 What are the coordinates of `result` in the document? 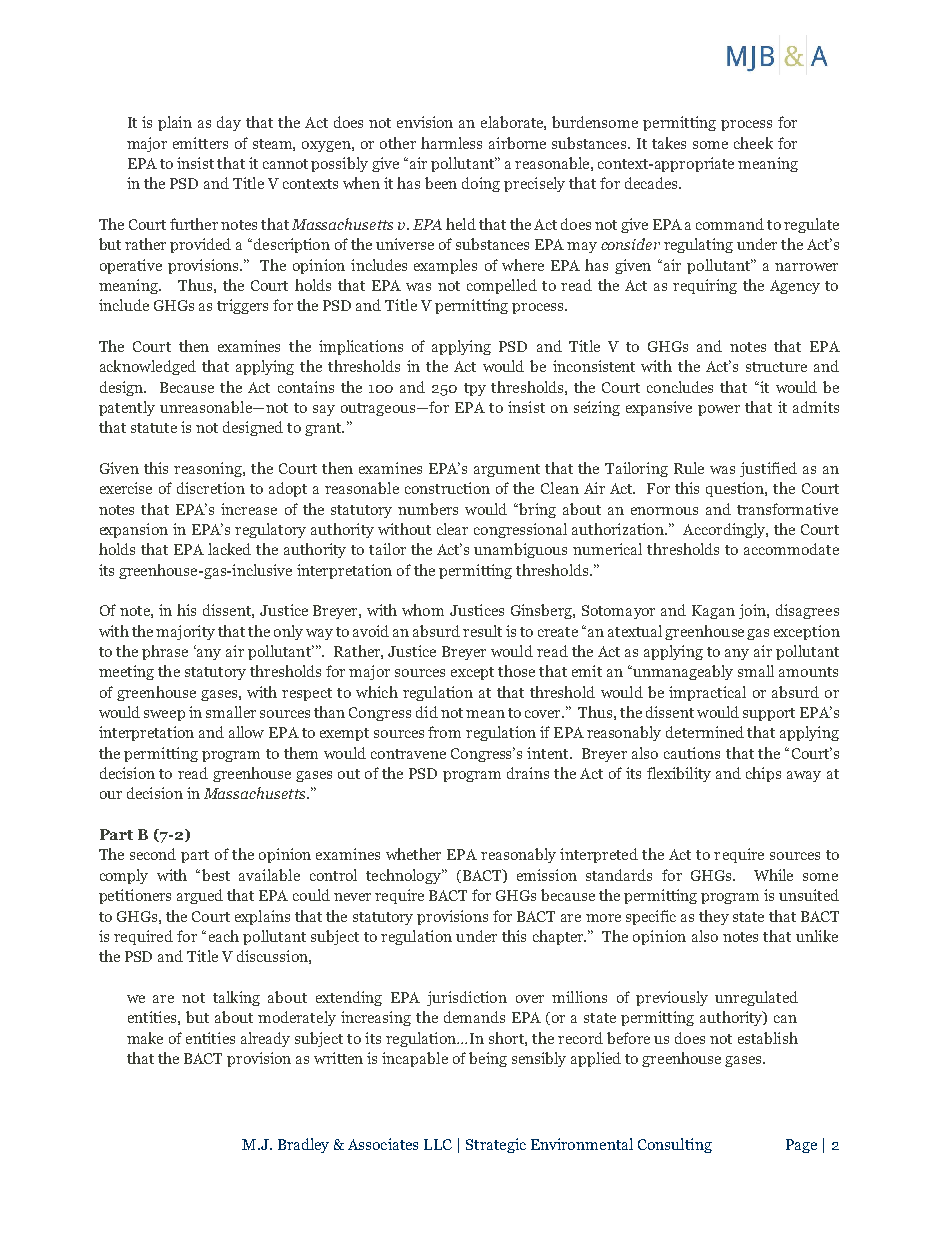 It's located at (482, 631).
